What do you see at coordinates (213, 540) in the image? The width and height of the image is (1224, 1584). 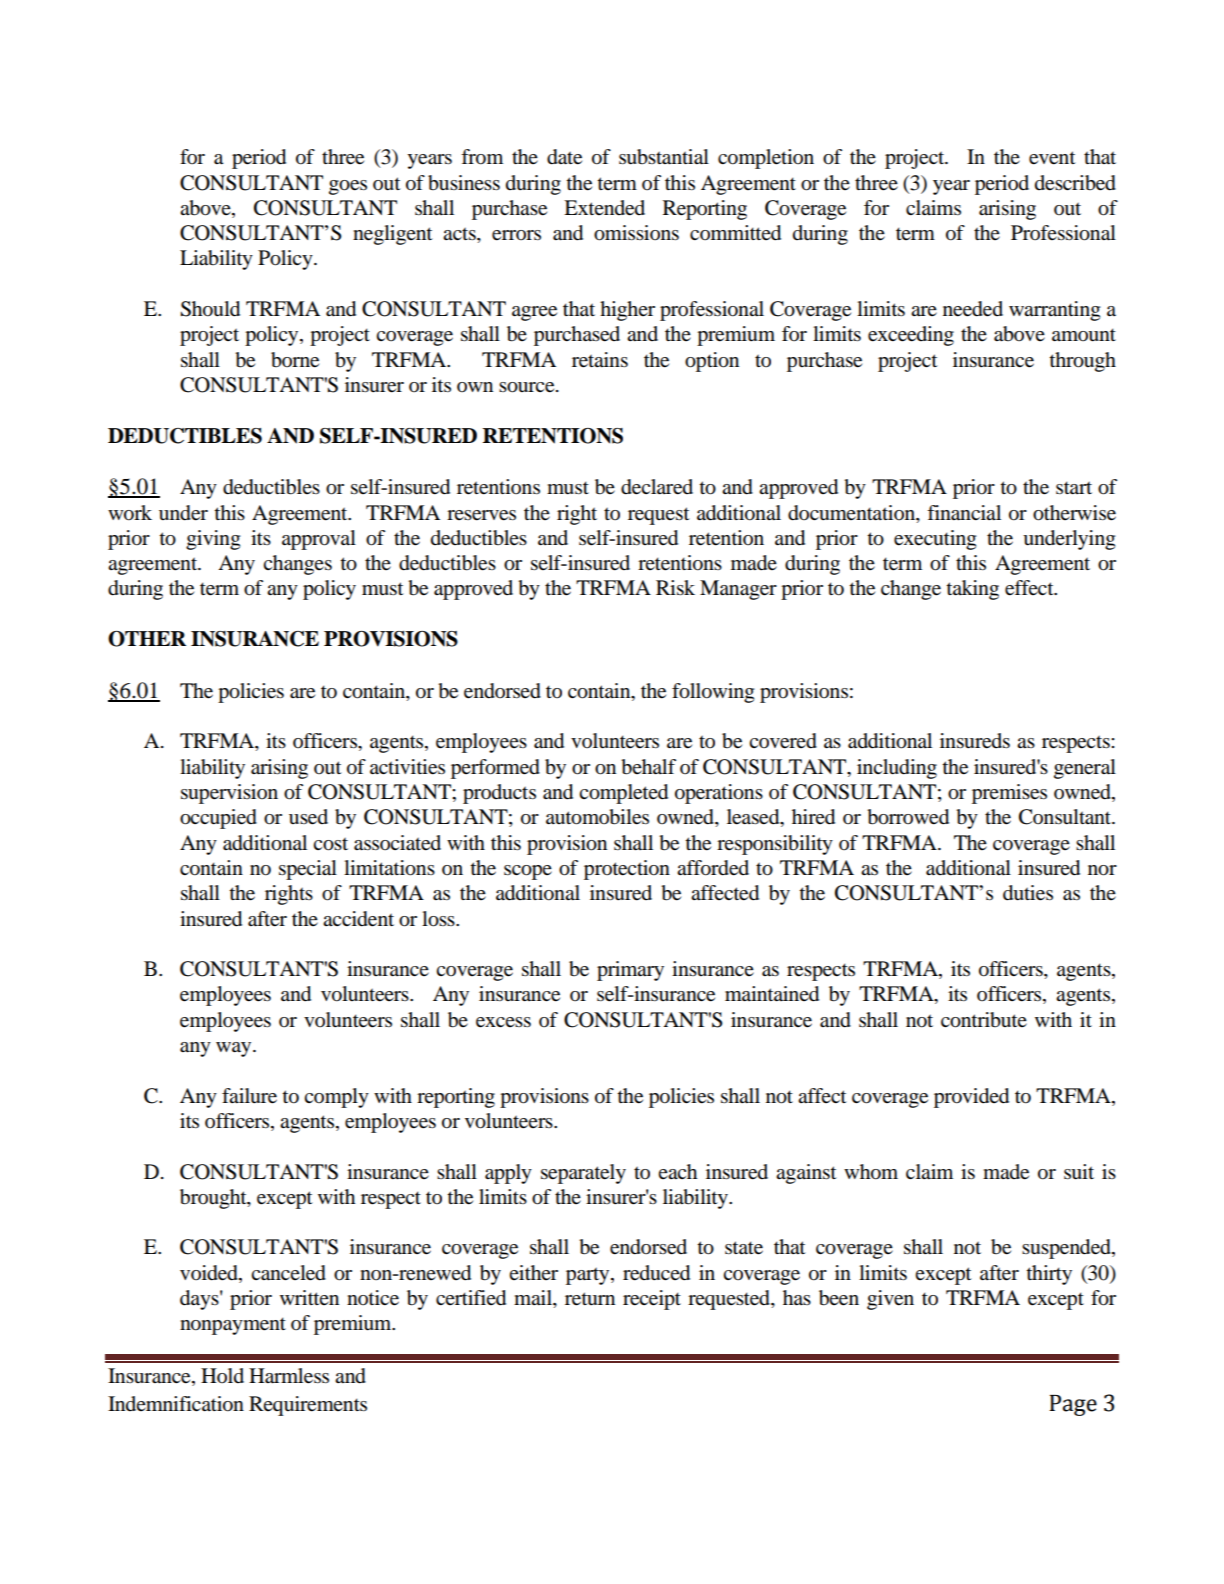 I see `giving` at bounding box center [213, 540].
